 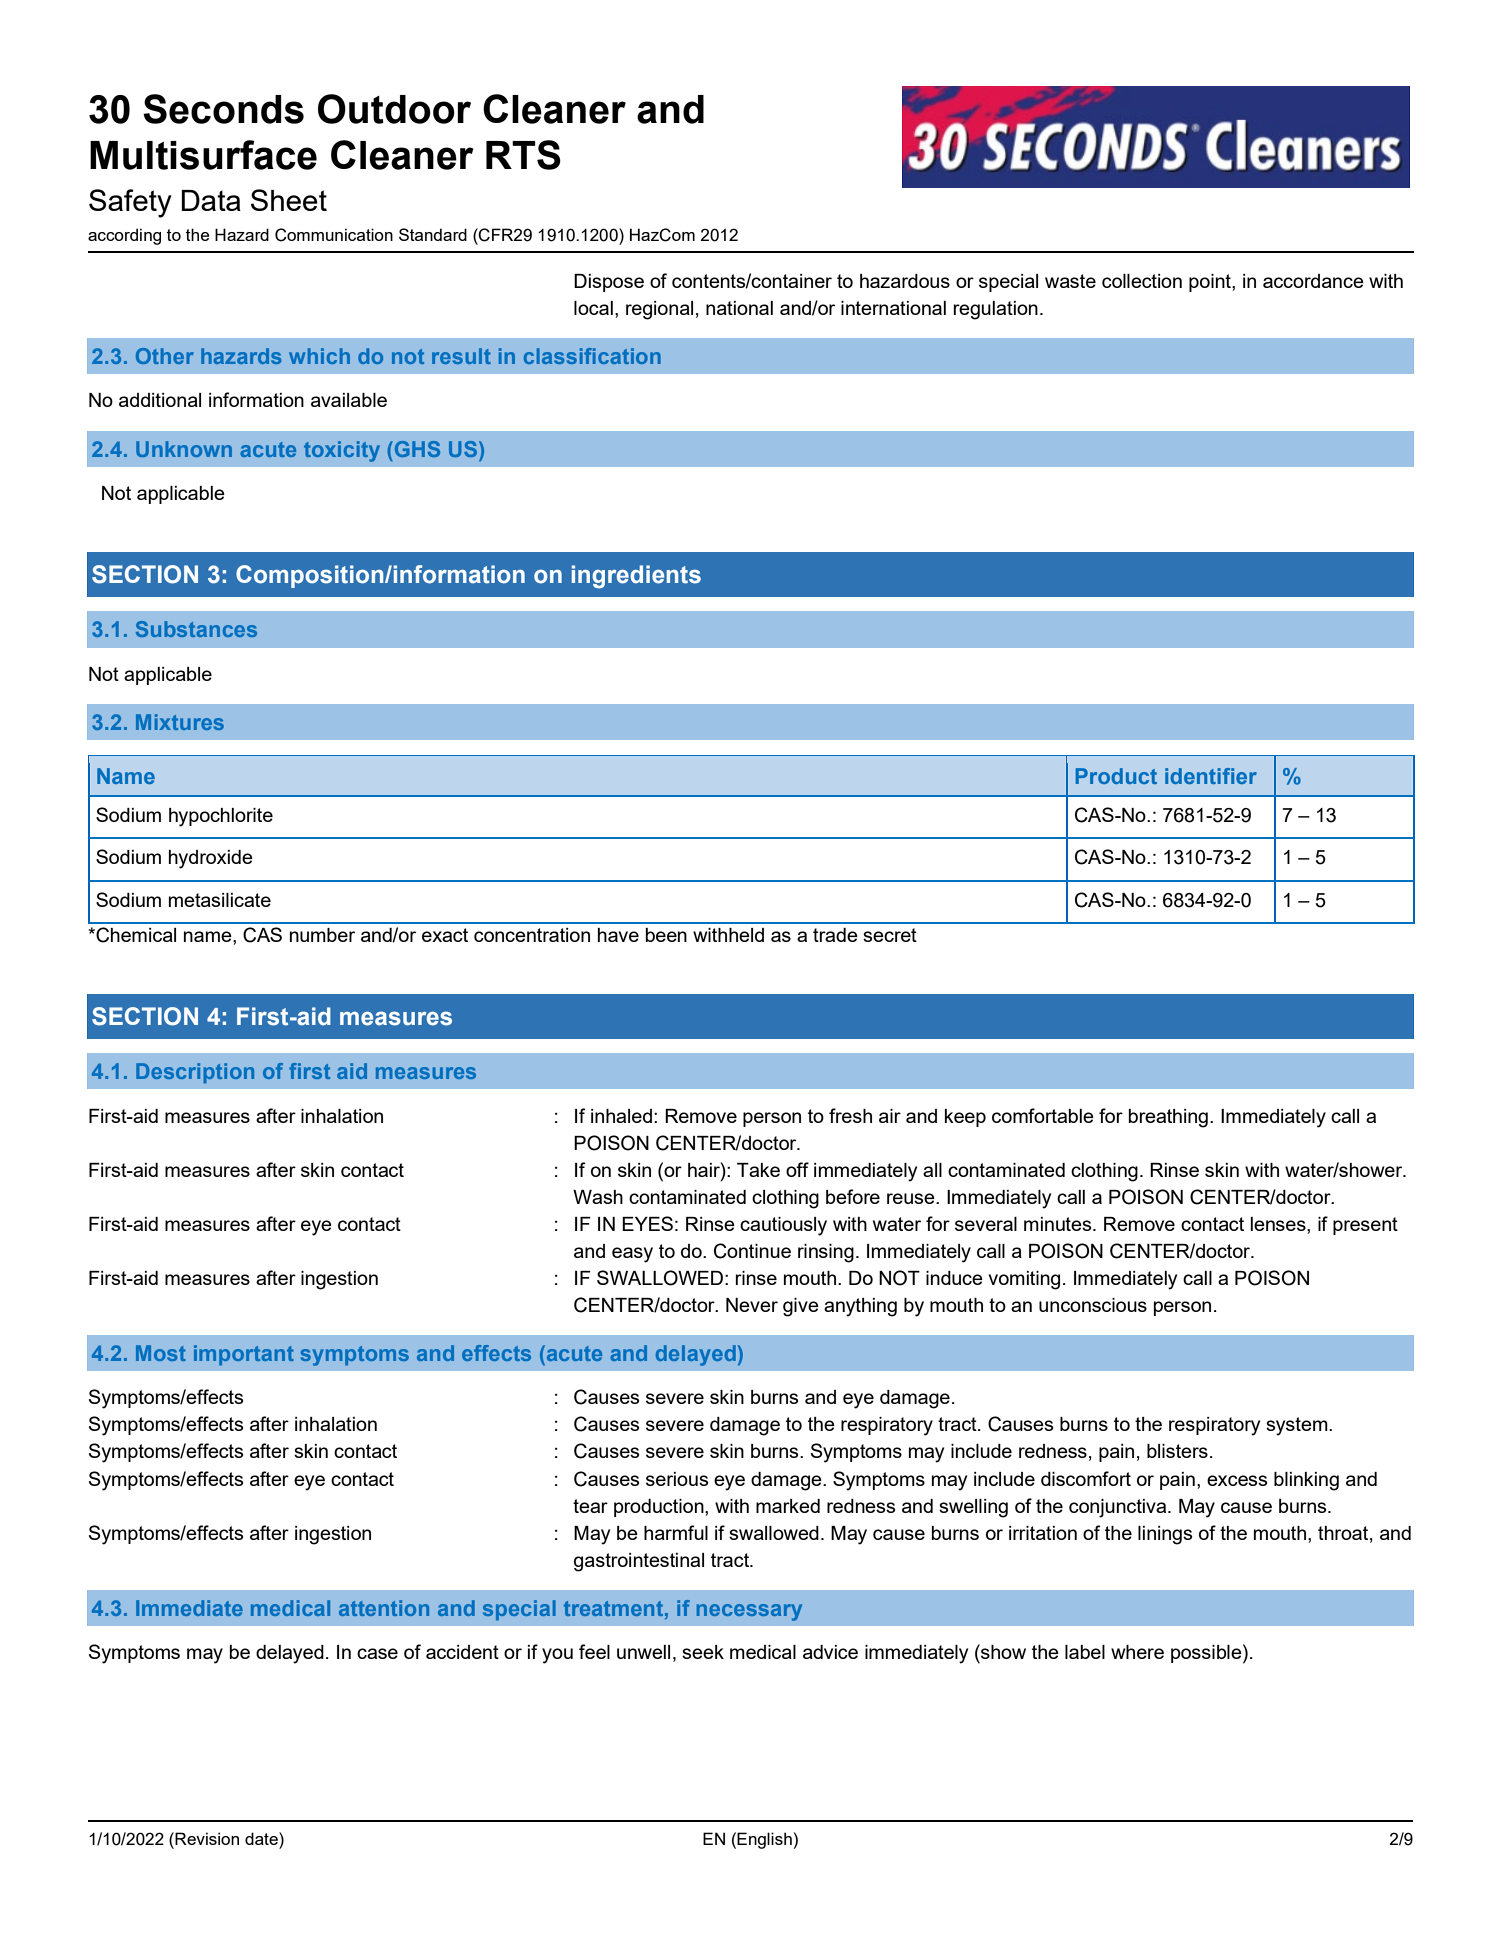 What do you see at coordinates (289, 200) in the screenshot?
I see `Sheet` at bounding box center [289, 200].
